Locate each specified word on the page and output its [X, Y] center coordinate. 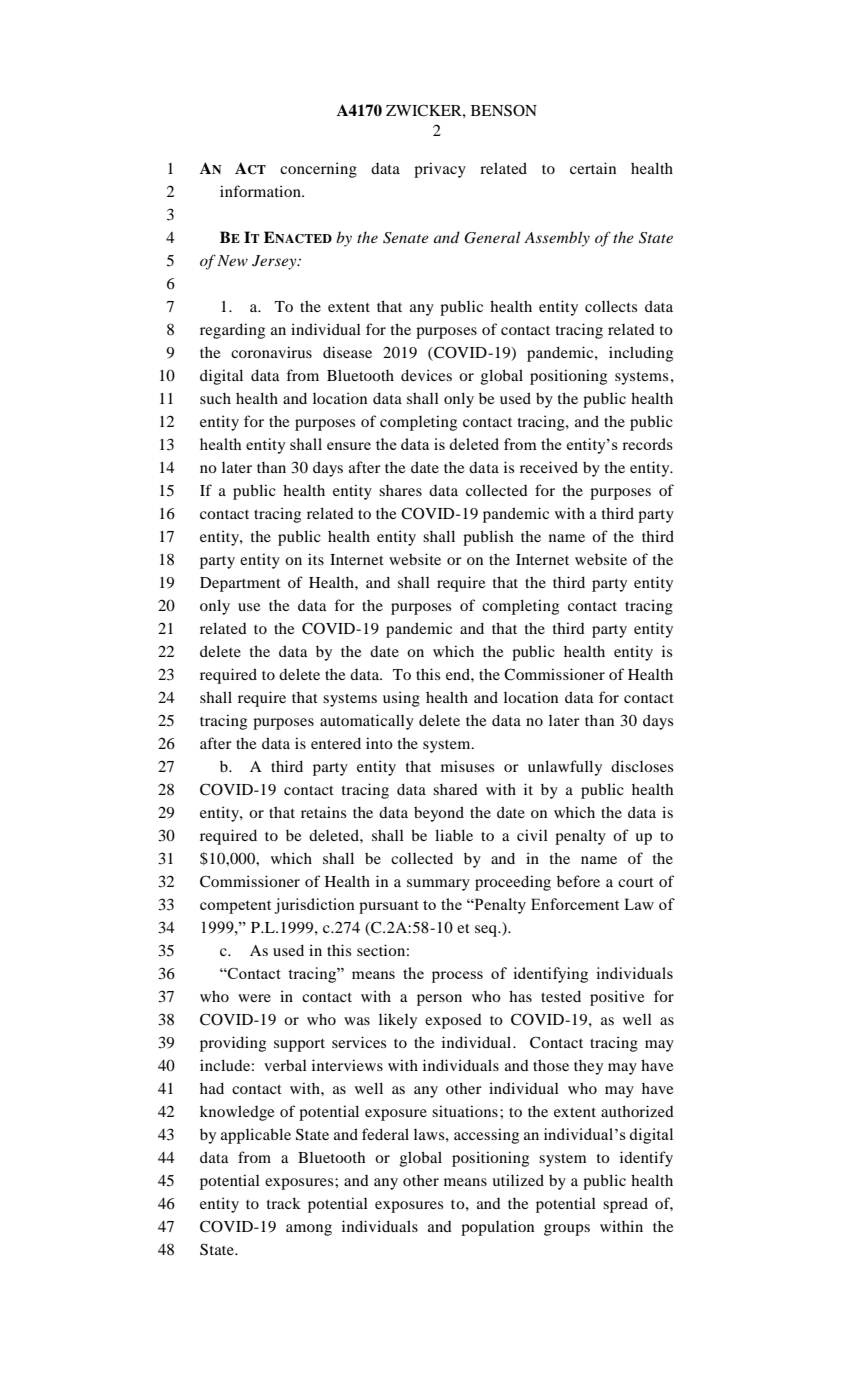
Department [240, 584]
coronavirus [271, 352]
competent [235, 907]
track [284, 1203]
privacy [440, 170]
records [647, 444]
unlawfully [565, 768]
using [401, 699]
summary [438, 885]
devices [426, 375]
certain [593, 168]
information [261, 191]
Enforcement [575, 904]
